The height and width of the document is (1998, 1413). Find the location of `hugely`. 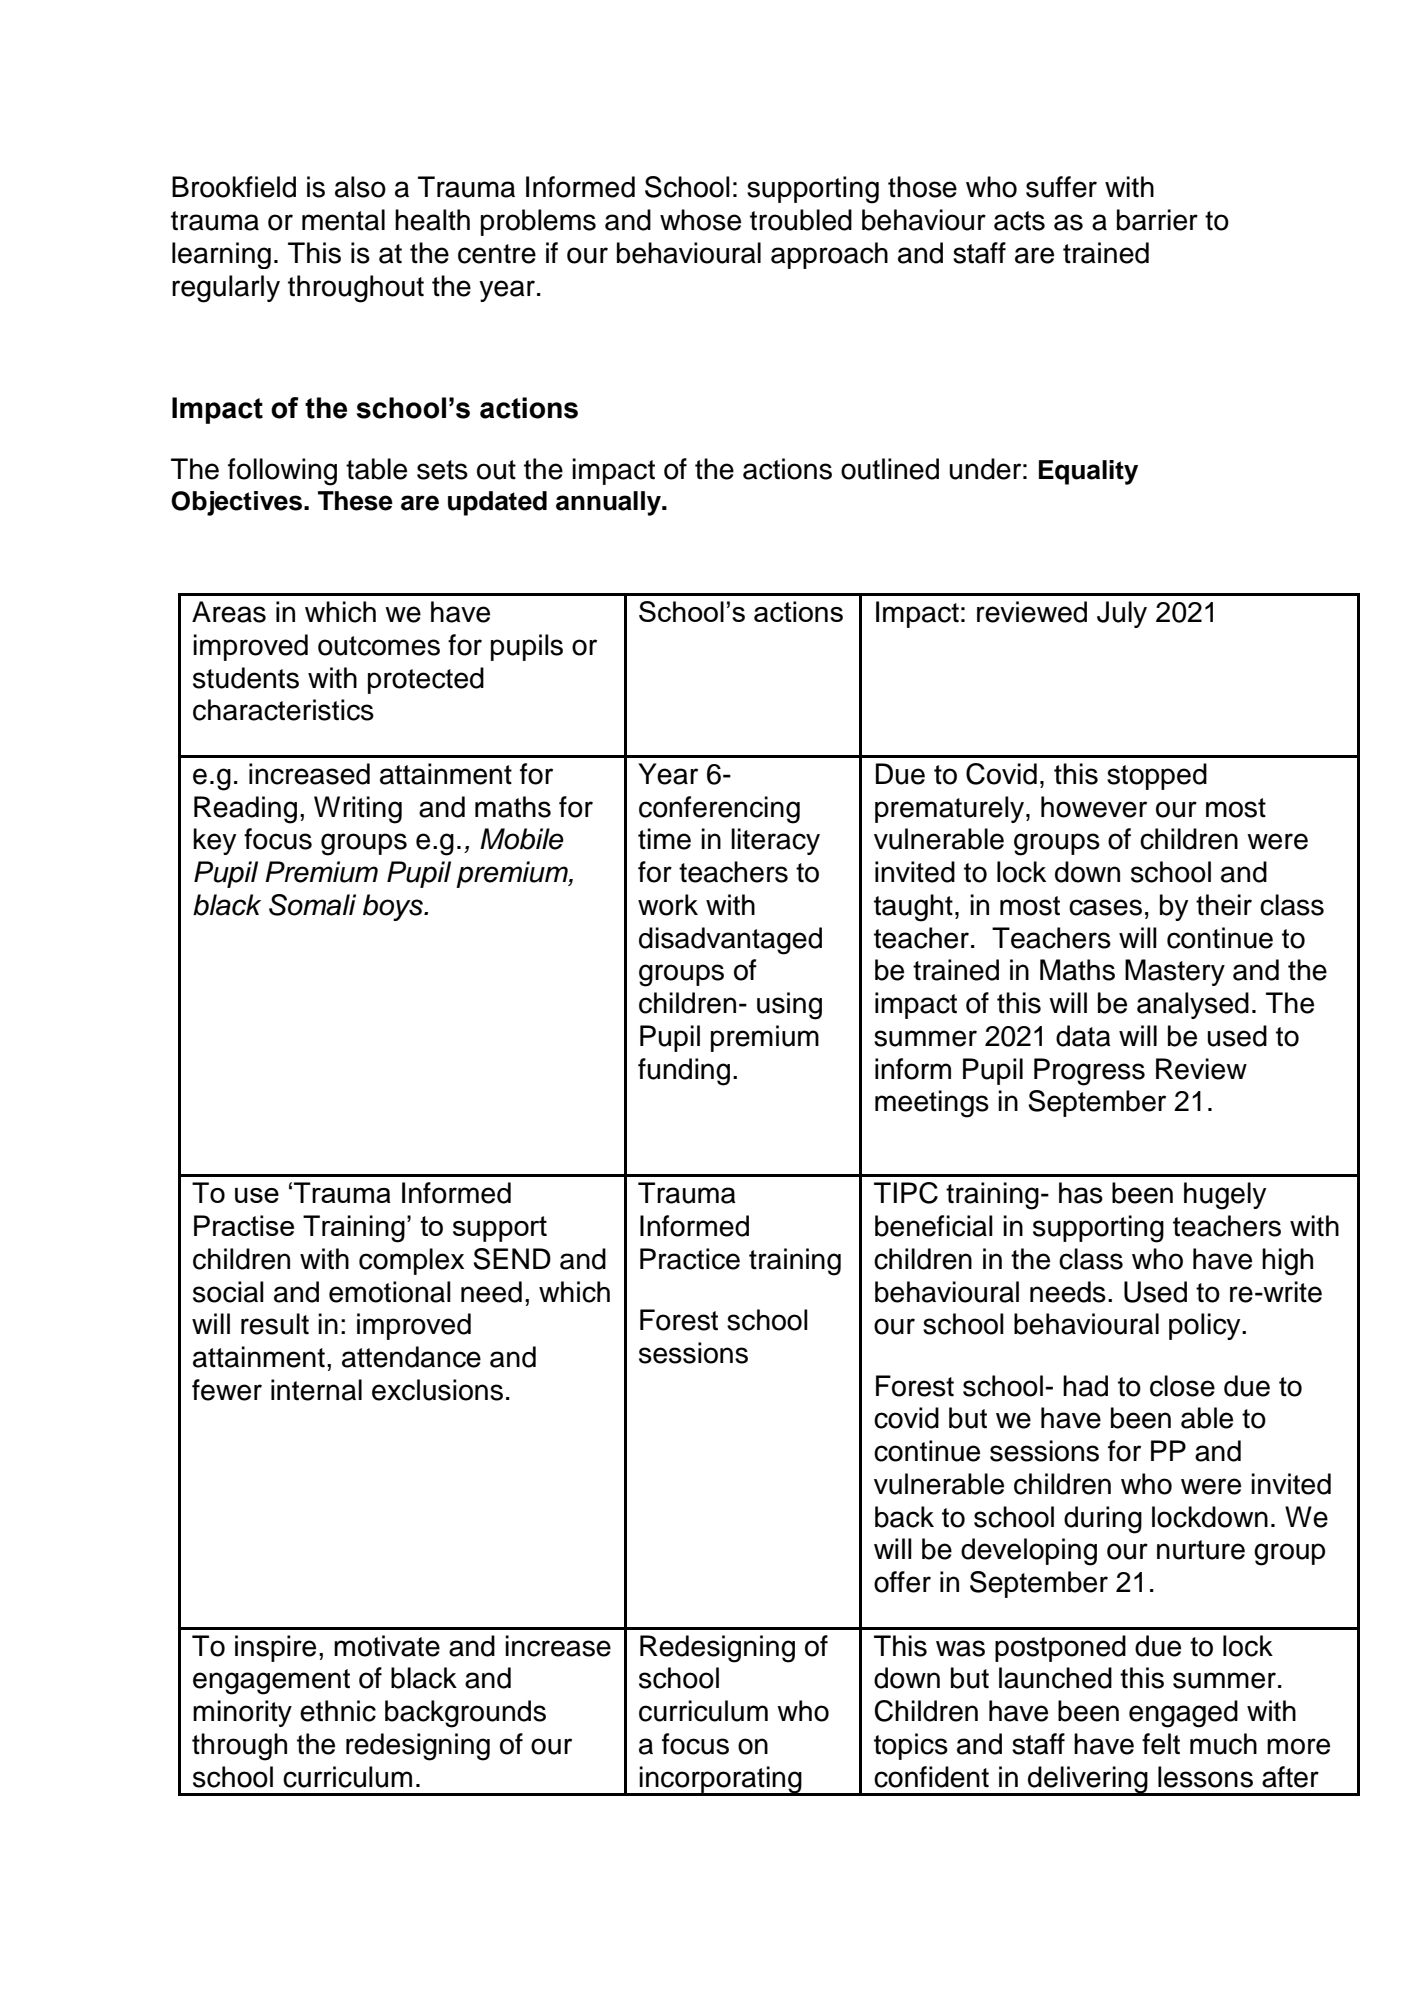

hugely is located at coordinates (1225, 1196).
